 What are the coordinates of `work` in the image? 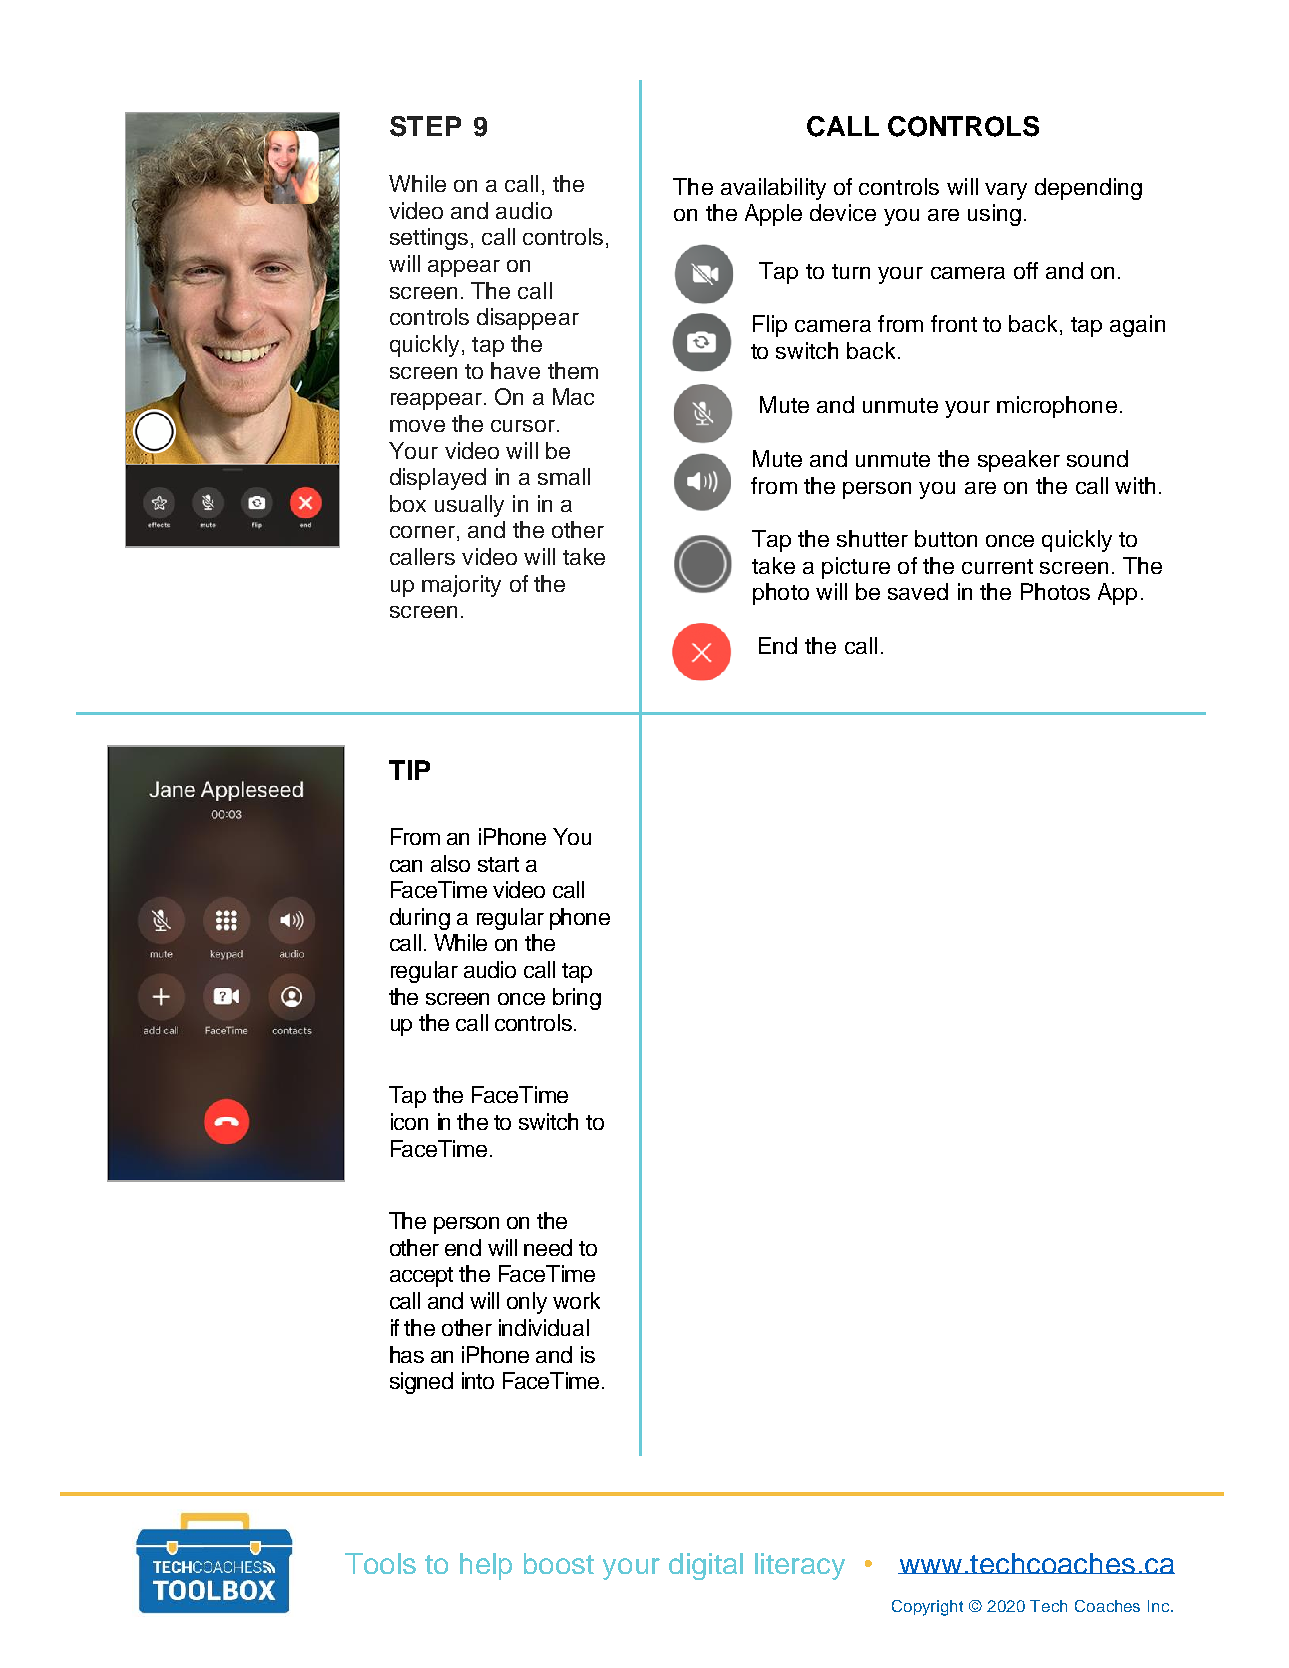 It's located at (576, 1300).
